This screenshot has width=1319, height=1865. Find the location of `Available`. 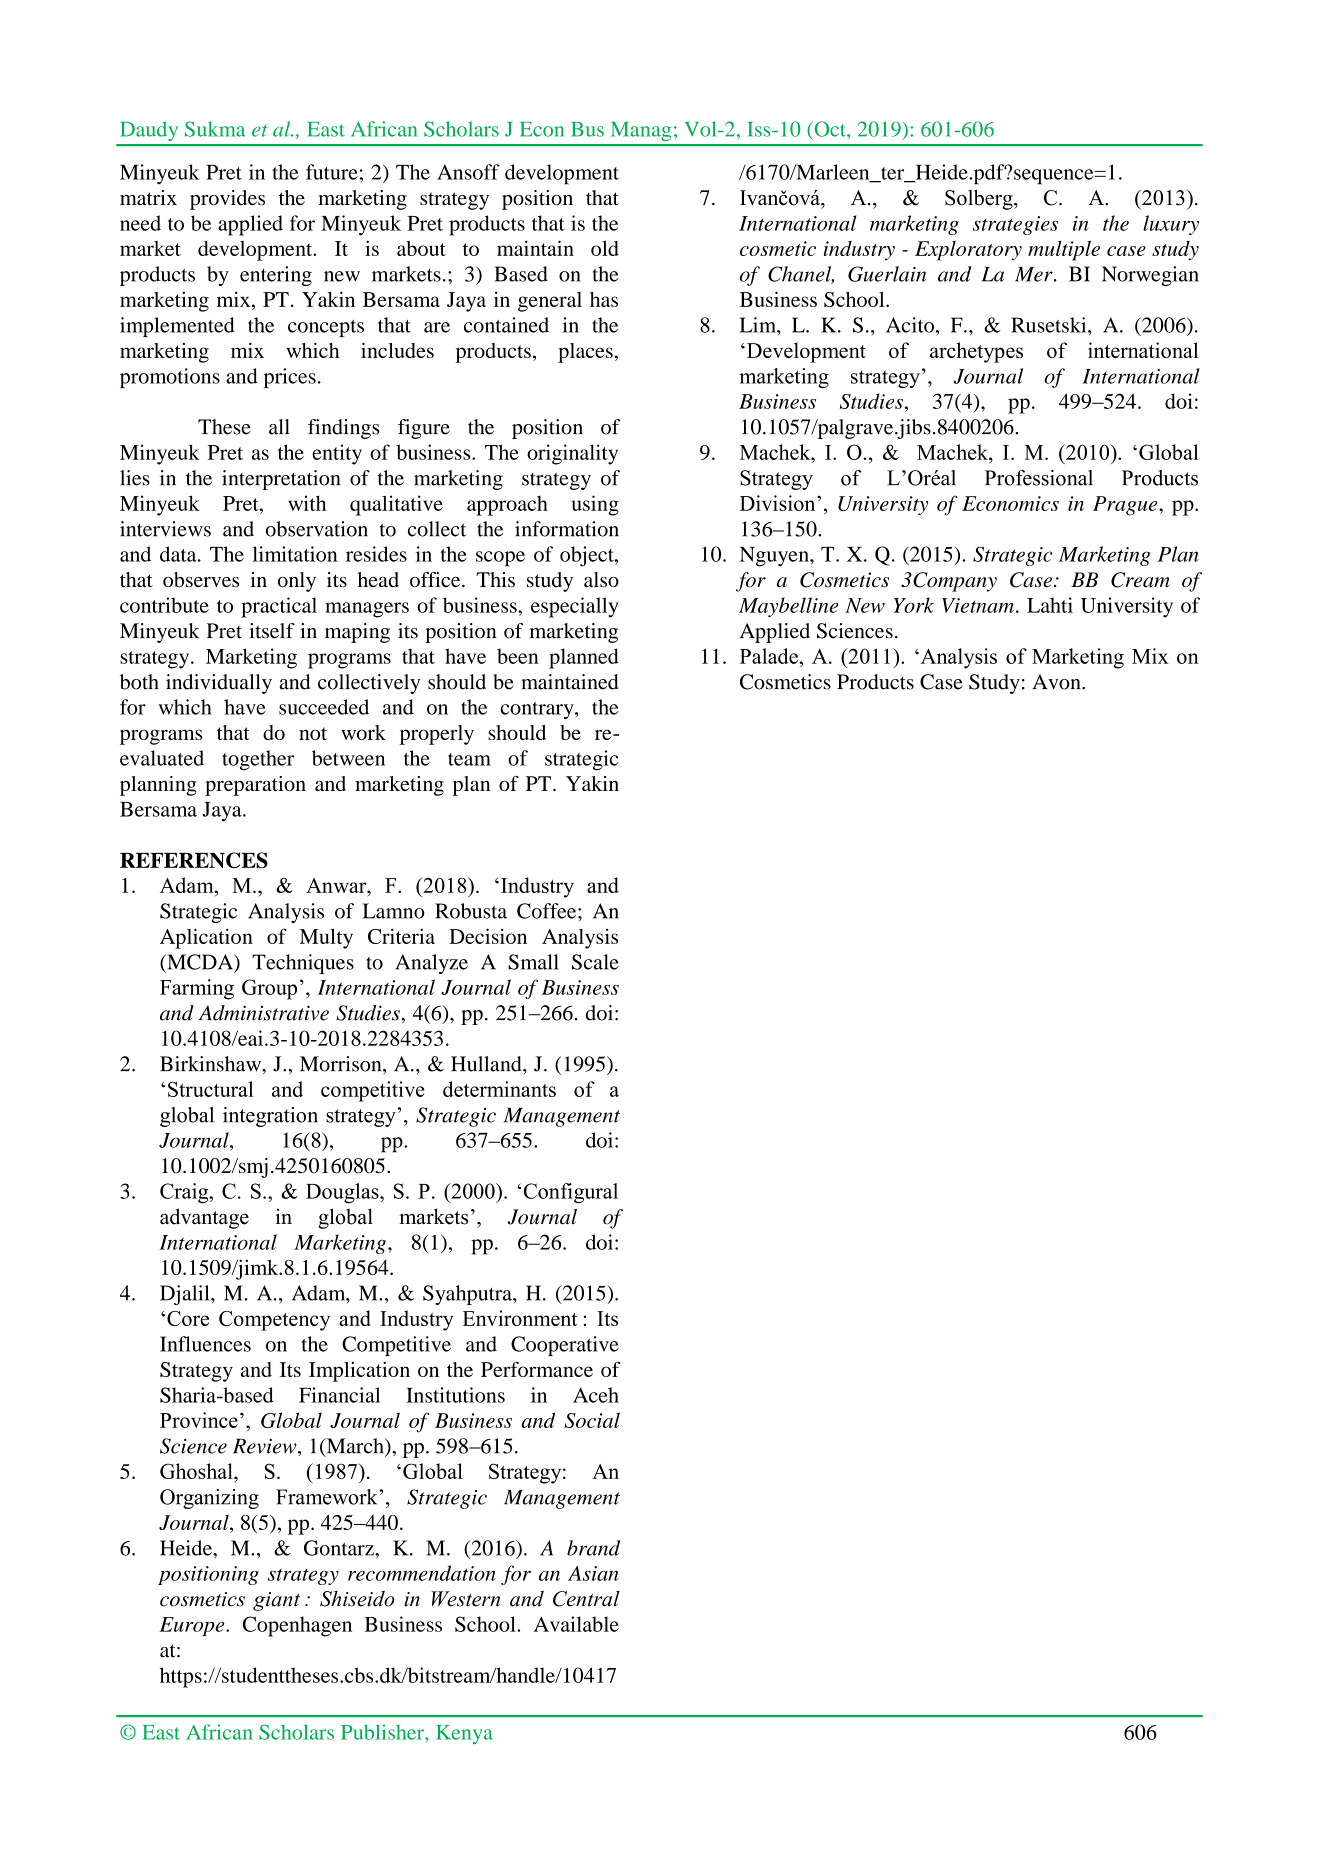

Available is located at coordinates (576, 1624).
